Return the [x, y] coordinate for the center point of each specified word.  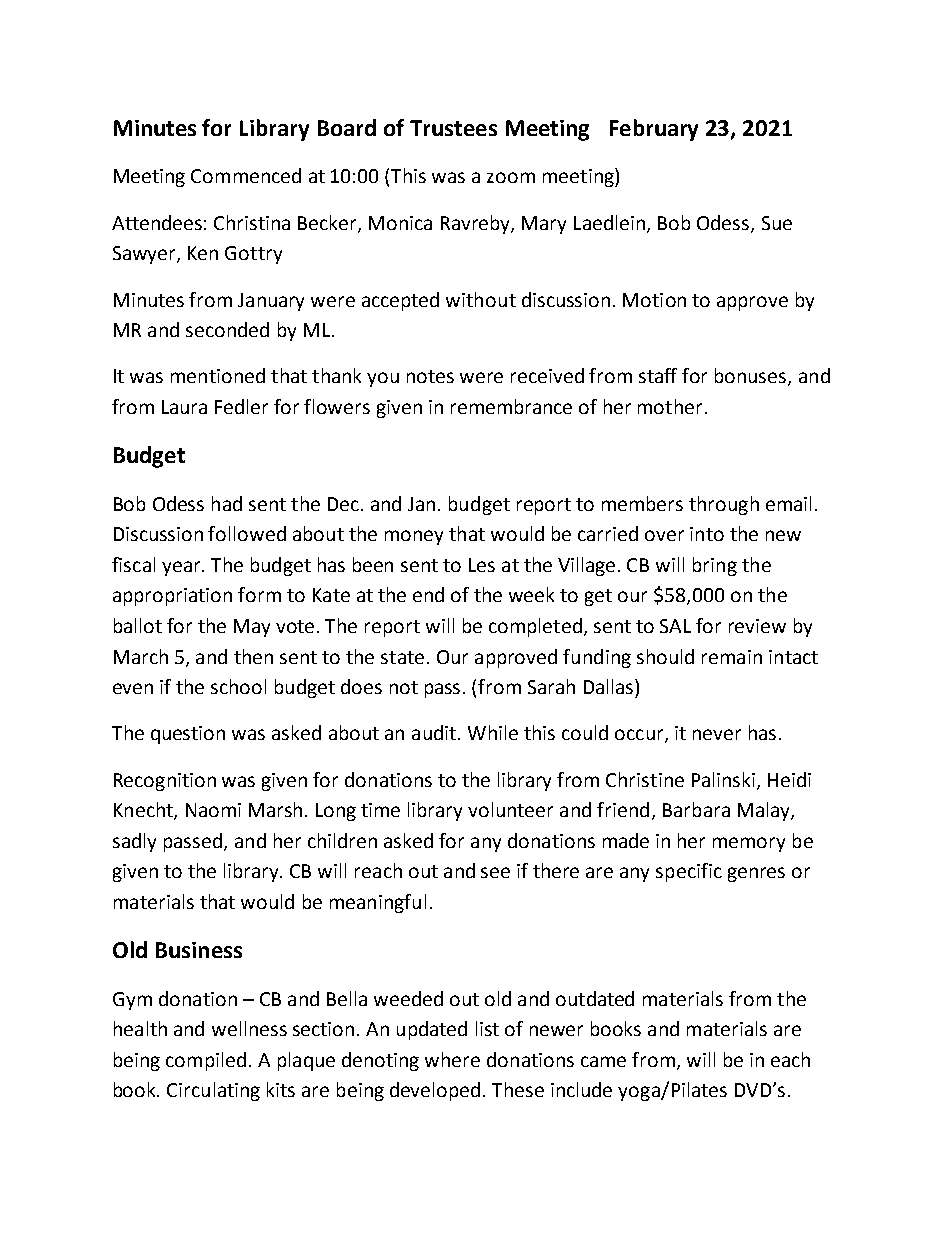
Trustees [453, 128]
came [603, 1061]
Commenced [246, 175]
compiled [206, 1061]
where [452, 1059]
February [654, 130]
